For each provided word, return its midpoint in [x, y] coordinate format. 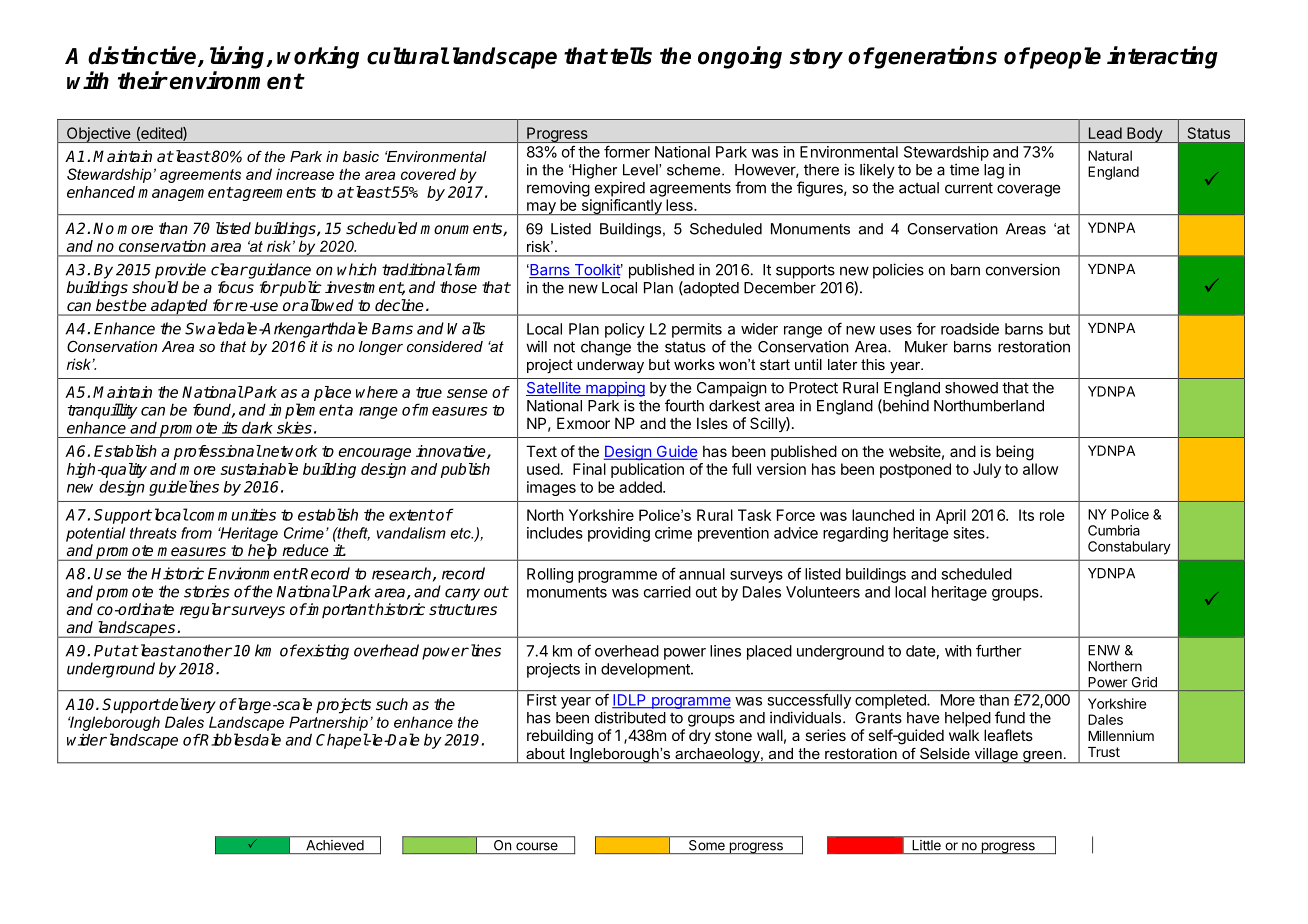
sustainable [259, 469]
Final [589, 469]
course [537, 846]
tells [631, 56]
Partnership [328, 723]
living [239, 57]
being [1015, 453]
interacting [1162, 57]
